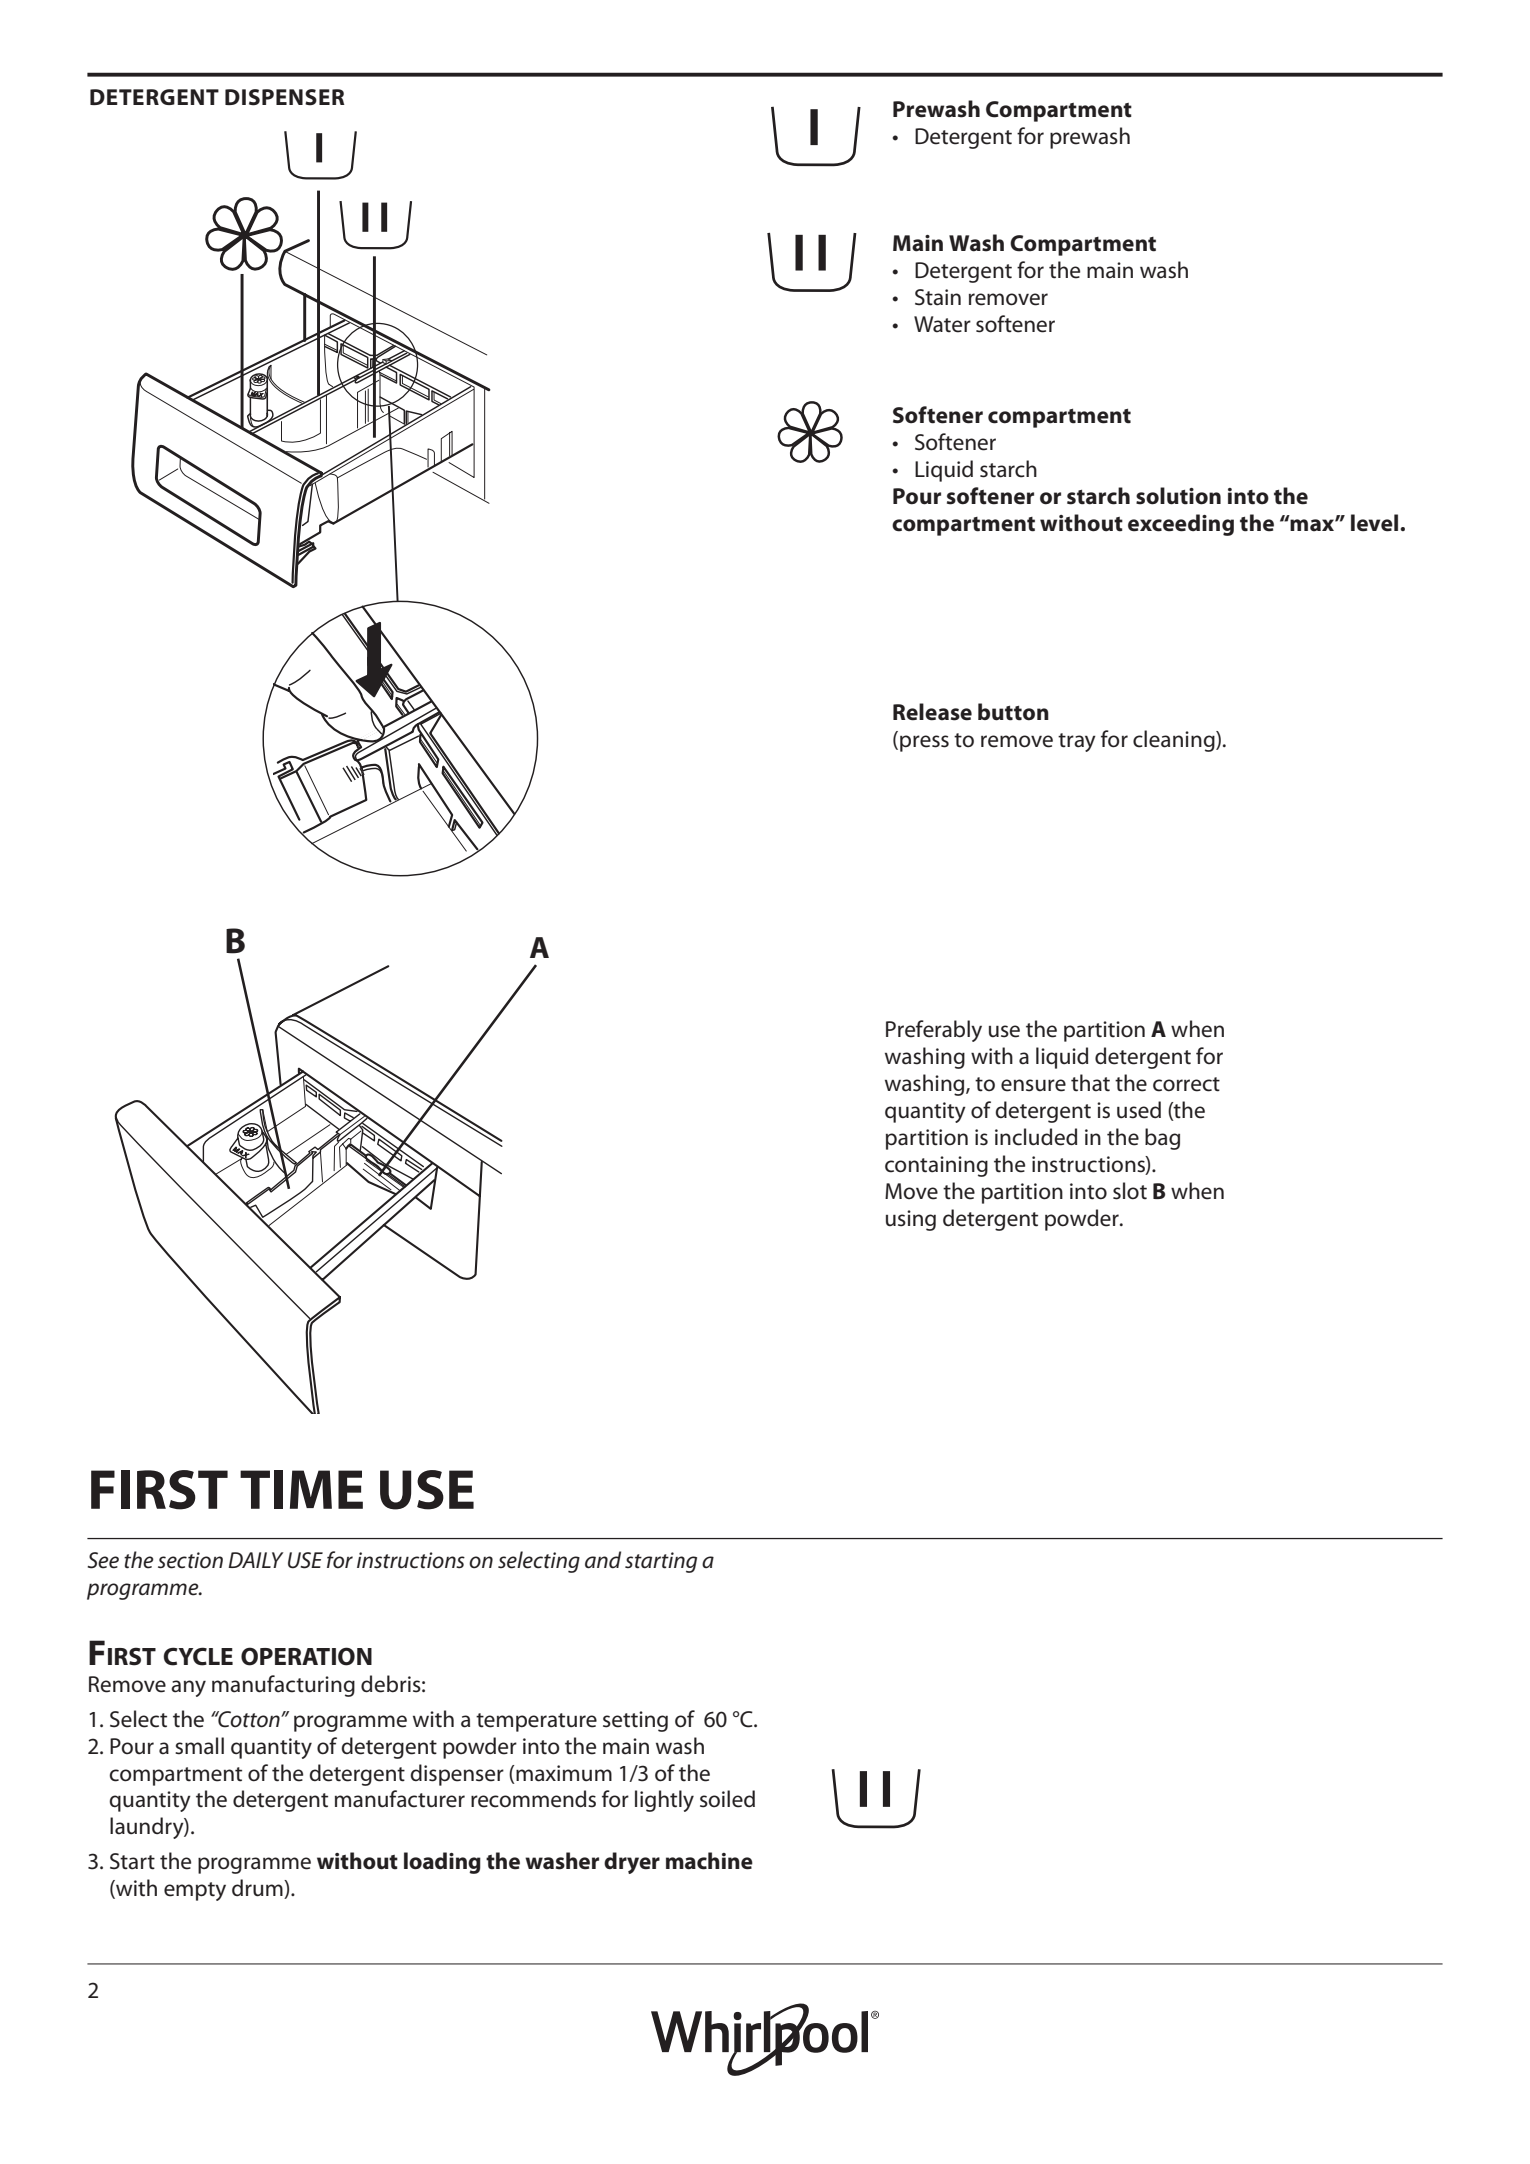 Image resolution: width=1530 pixels, height=2164 pixels. I want to click on machine, so click(709, 1861).
